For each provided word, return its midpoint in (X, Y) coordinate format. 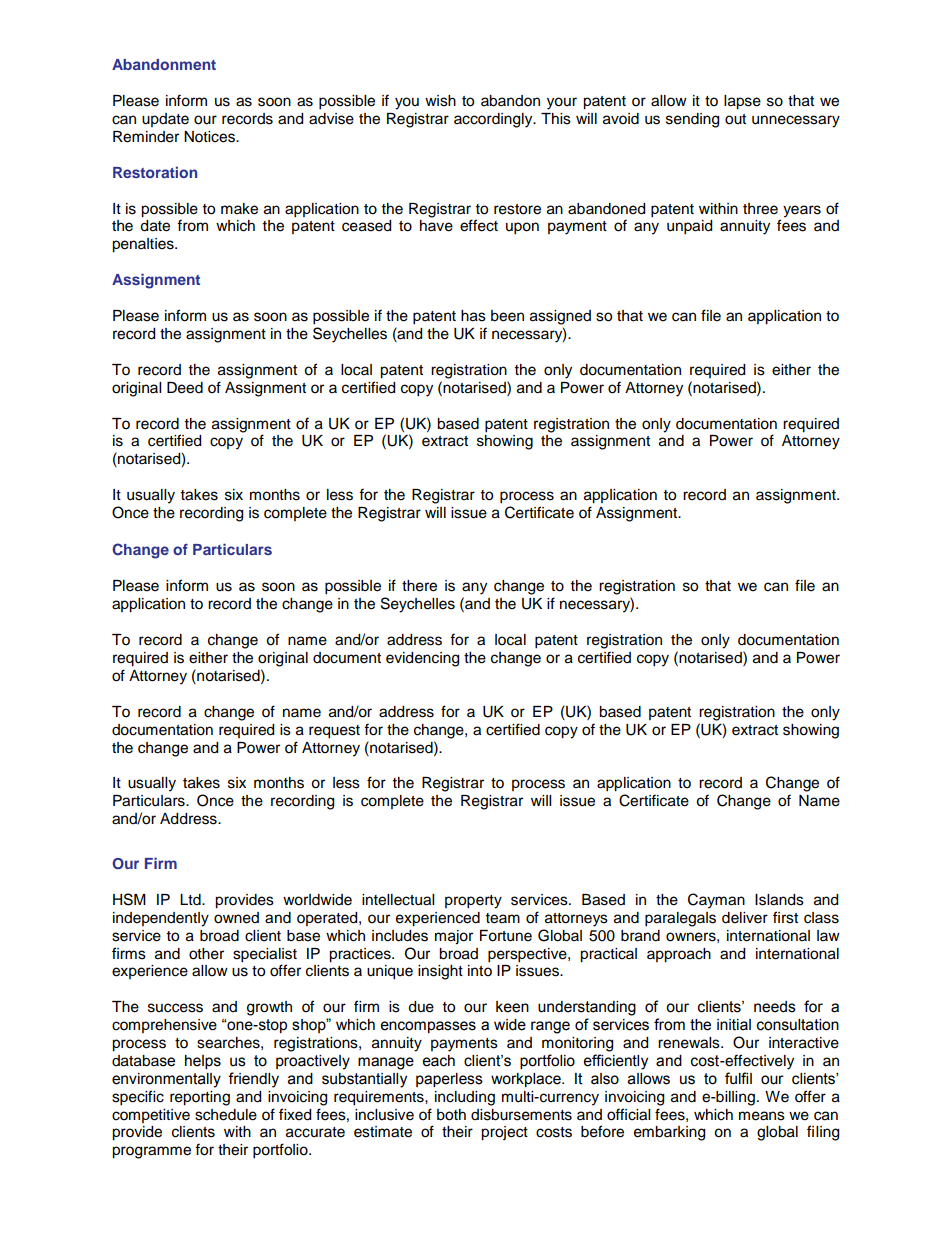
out (735, 119)
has (473, 316)
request (334, 732)
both (451, 1115)
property (473, 902)
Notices (210, 137)
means (762, 1116)
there (419, 586)
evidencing (422, 659)
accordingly (494, 120)
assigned (560, 317)
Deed (185, 388)
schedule (226, 1115)
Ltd (191, 900)
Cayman (716, 901)
